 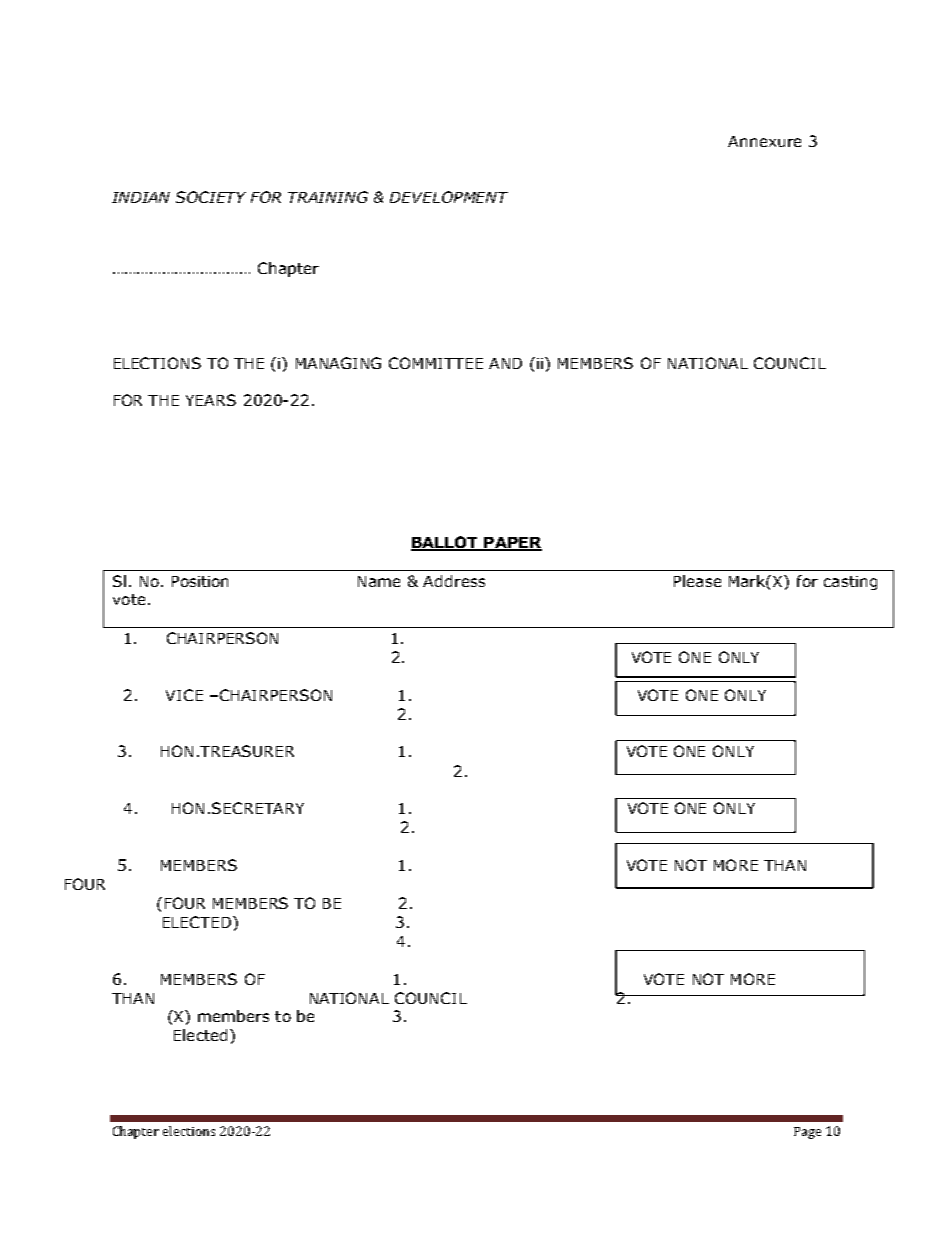 What do you see at coordinates (449, 197) in the document?
I see `DEVELOPMENT` at bounding box center [449, 197].
